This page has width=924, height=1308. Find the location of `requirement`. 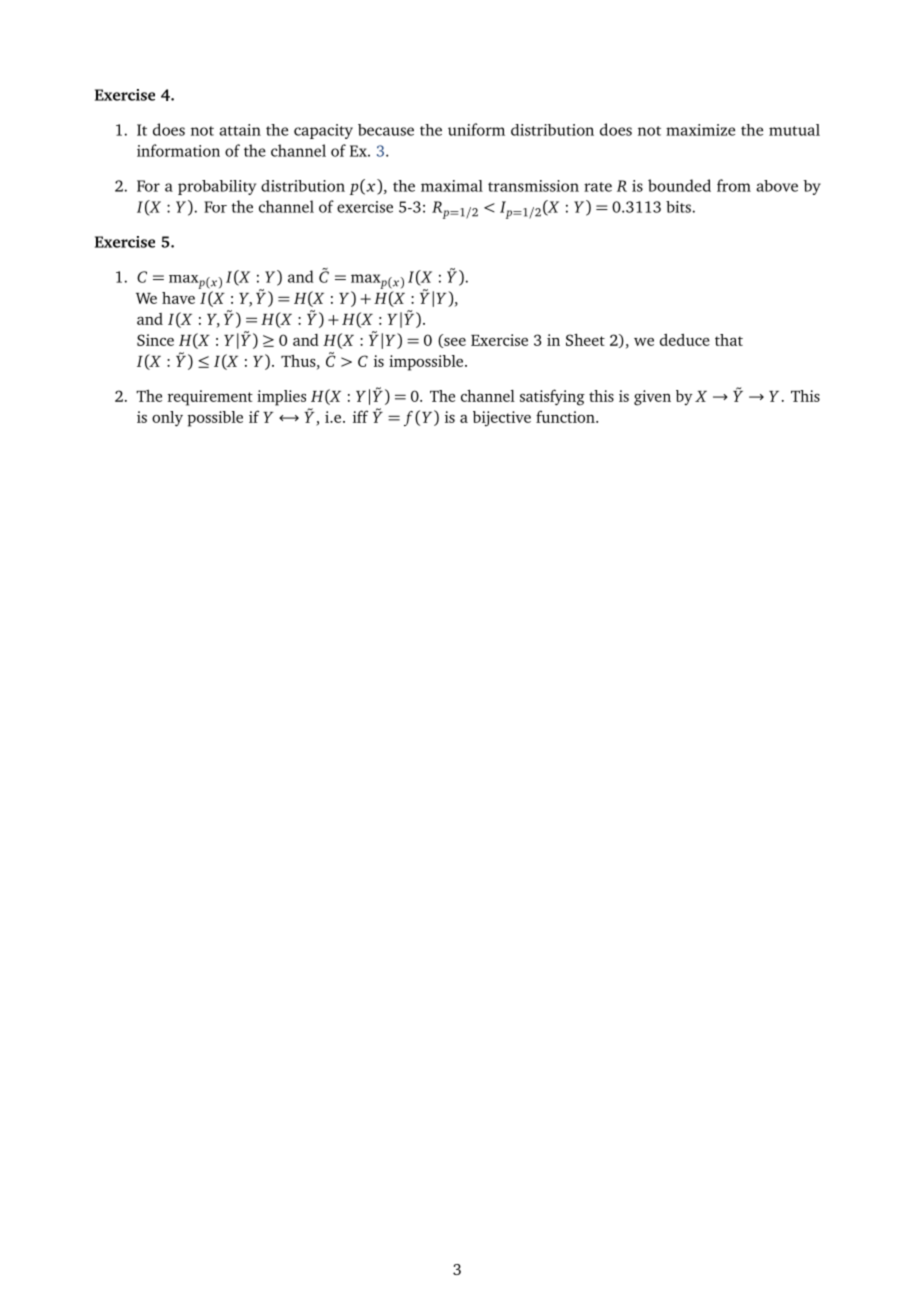

requirement is located at coordinates (210, 398).
